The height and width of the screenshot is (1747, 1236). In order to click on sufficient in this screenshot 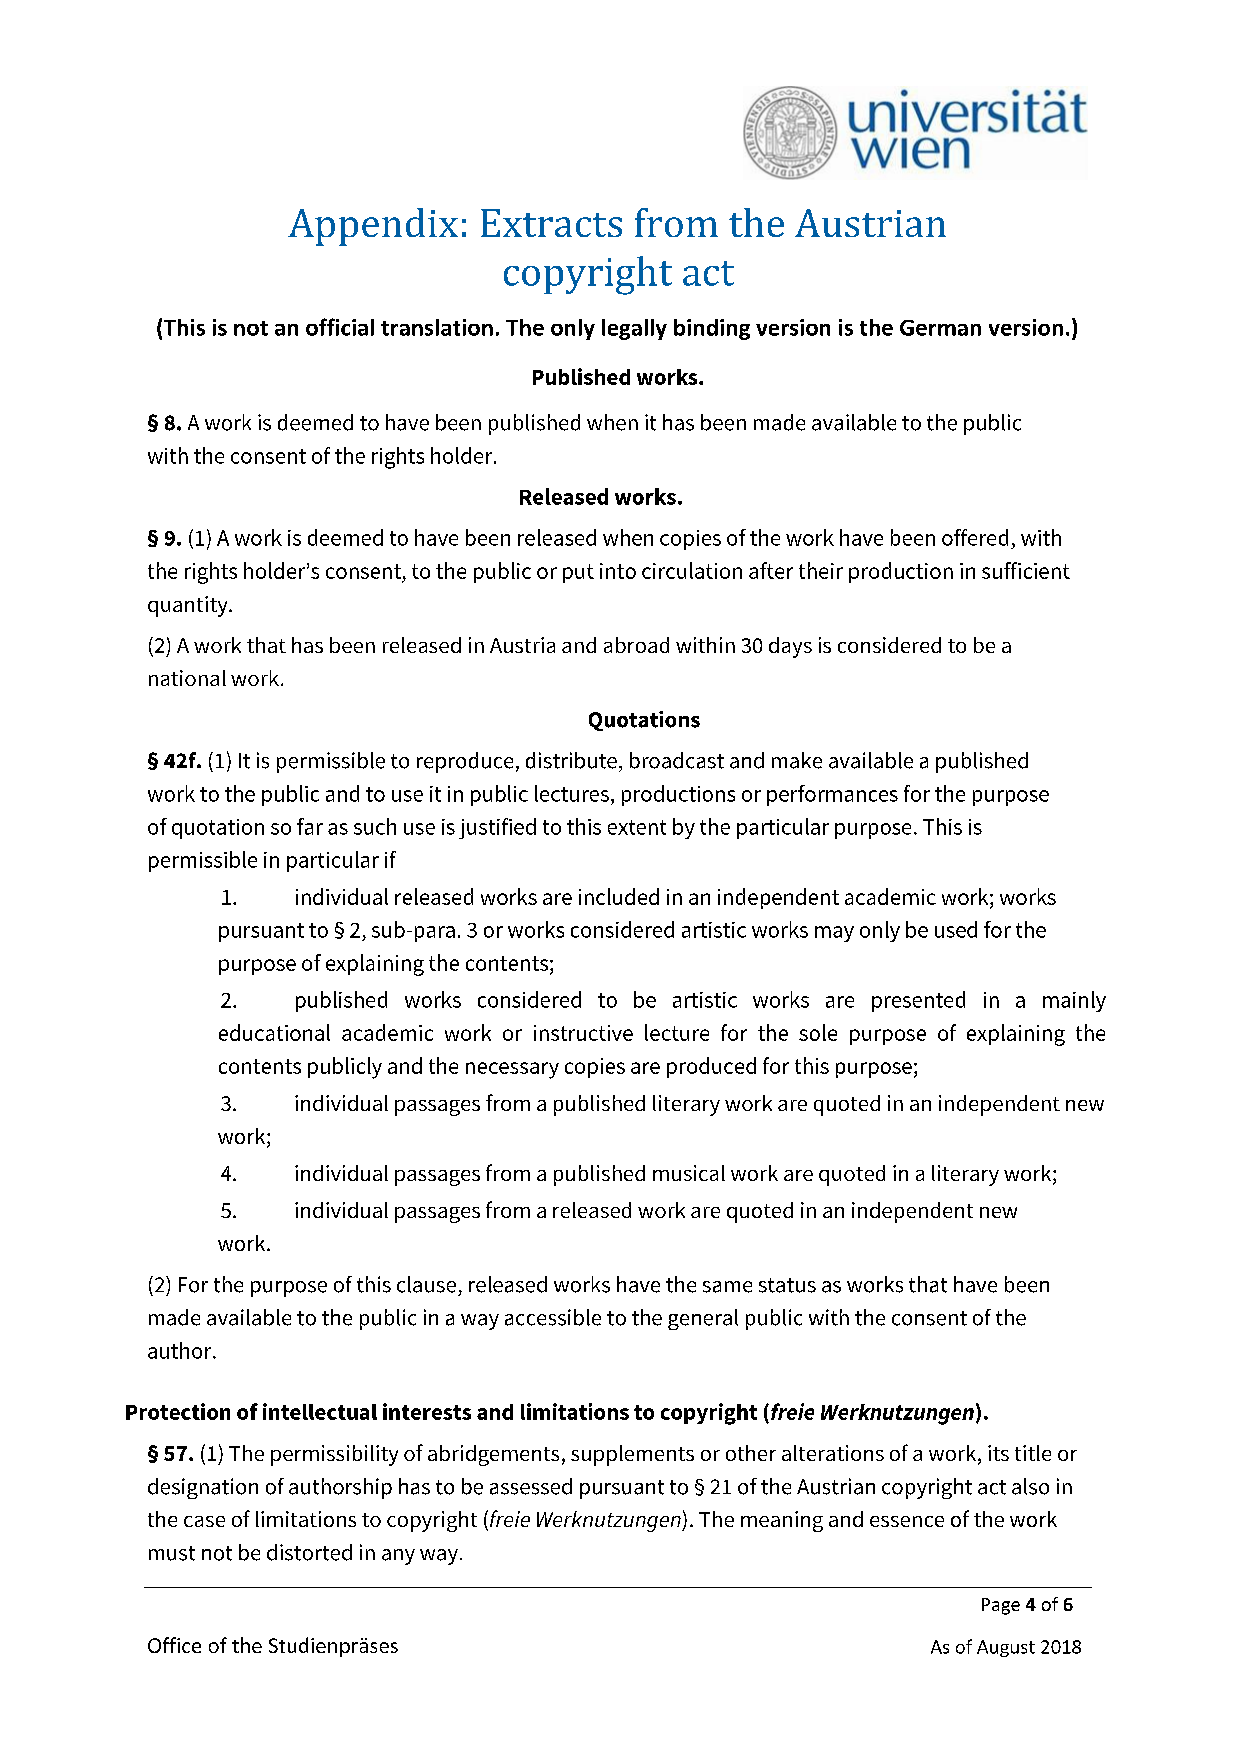, I will do `click(1026, 570)`.
